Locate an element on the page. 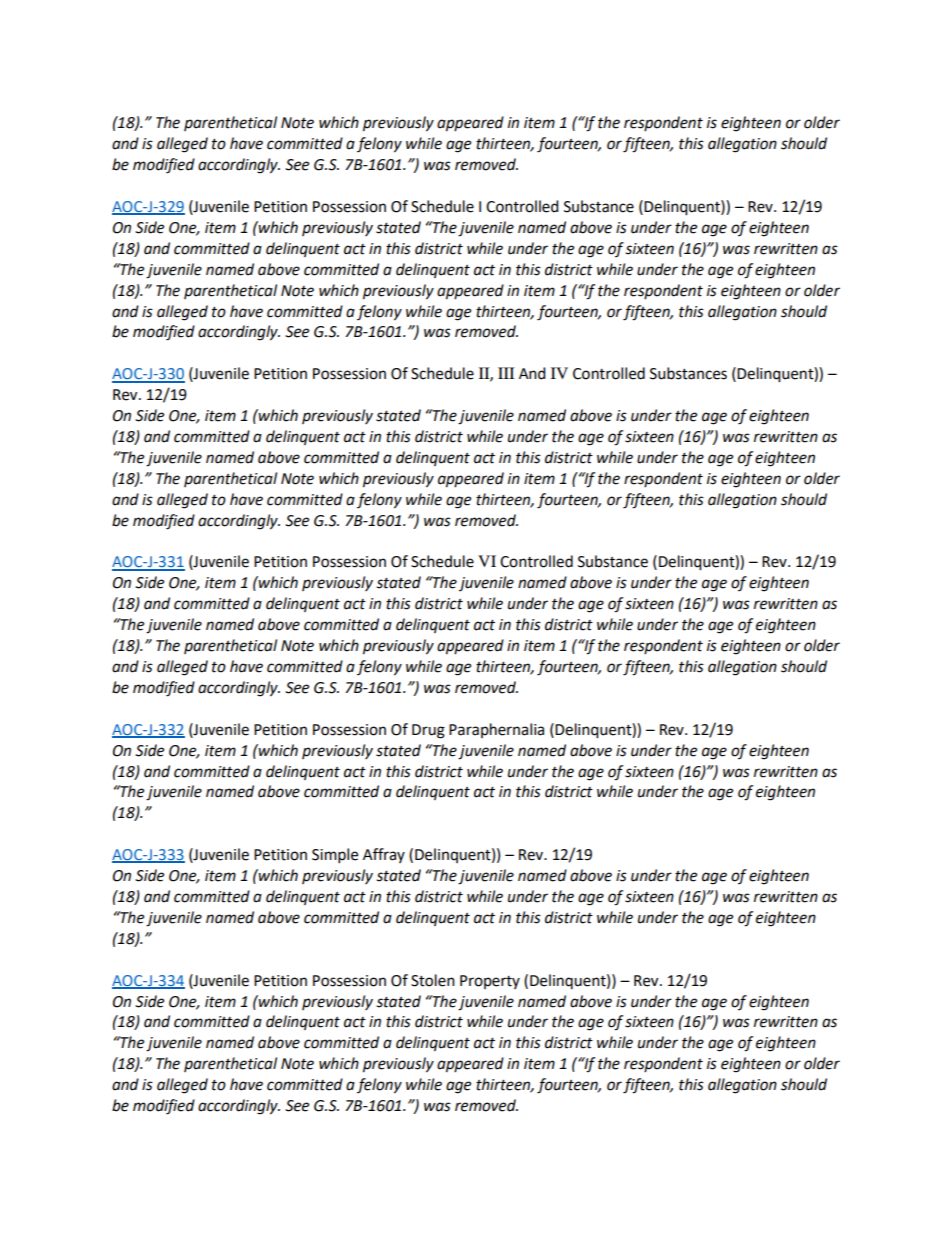 The width and height of the document is (952, 1233). Stolen is located at coordinates (433, 980).
